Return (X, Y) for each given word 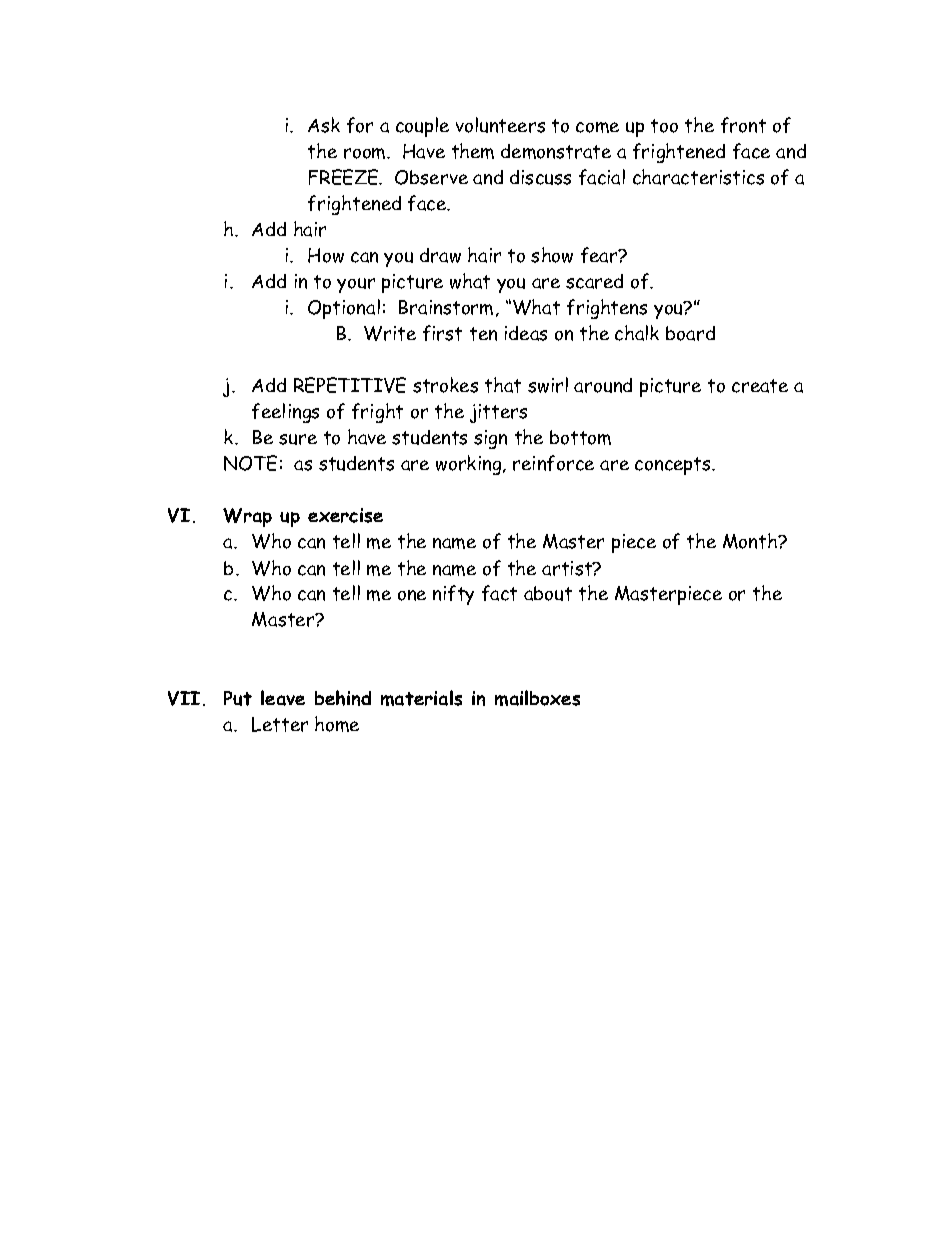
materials (421, 698)
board (690, 333)
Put (238, 698)
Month (751, 541)
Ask (324, 125)
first (442, 333)
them (473, 151)
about (548, 593)
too (664, 126)
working (470, 465)
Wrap (247, 517)
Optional (344, 309)
